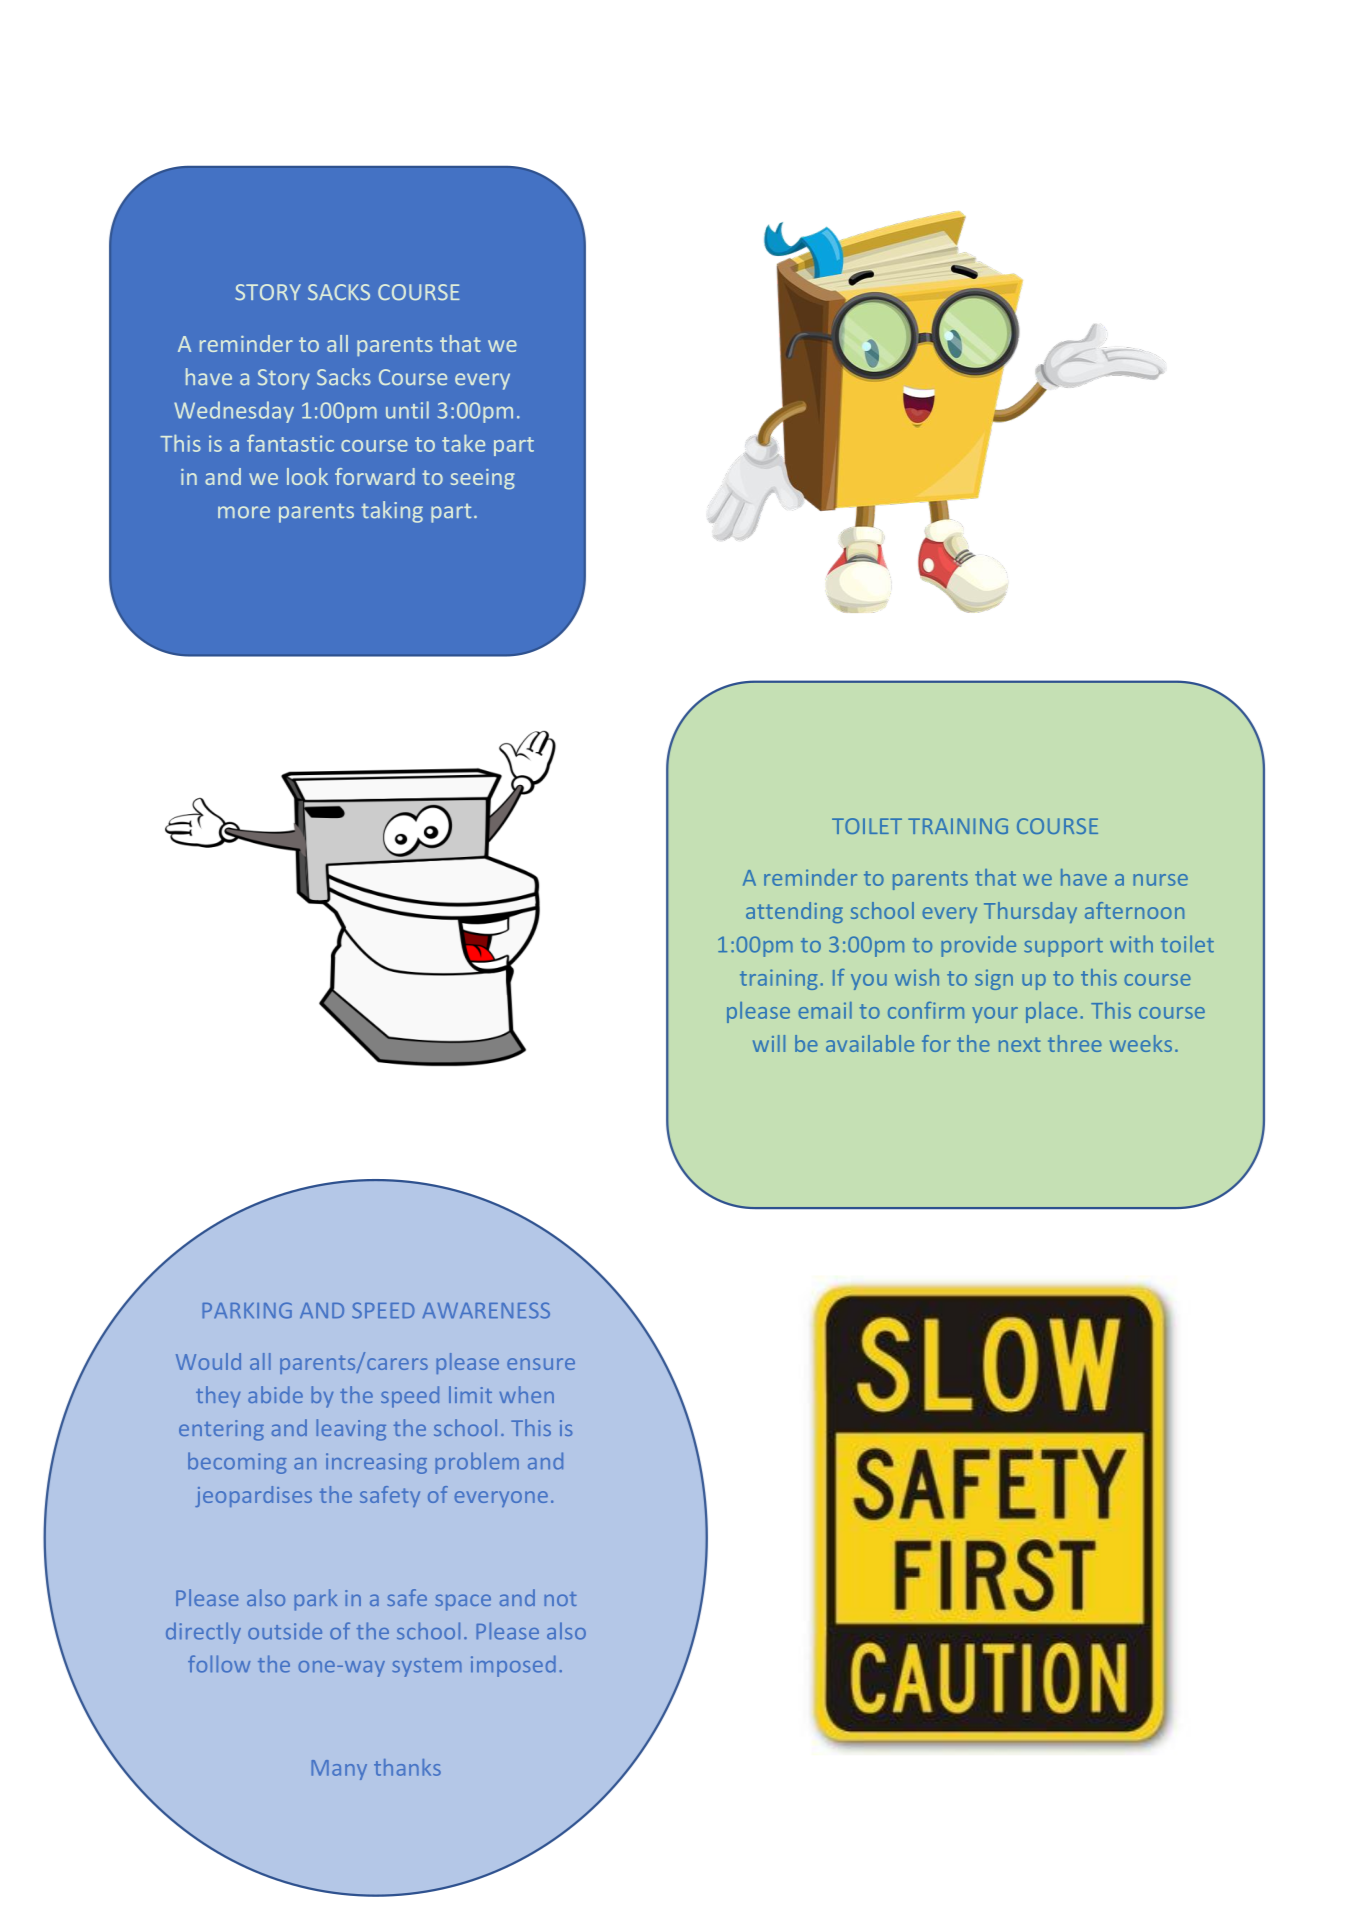  Describe the element at coordinates (1160, 880) in the document. I see `nurse` at that location.
